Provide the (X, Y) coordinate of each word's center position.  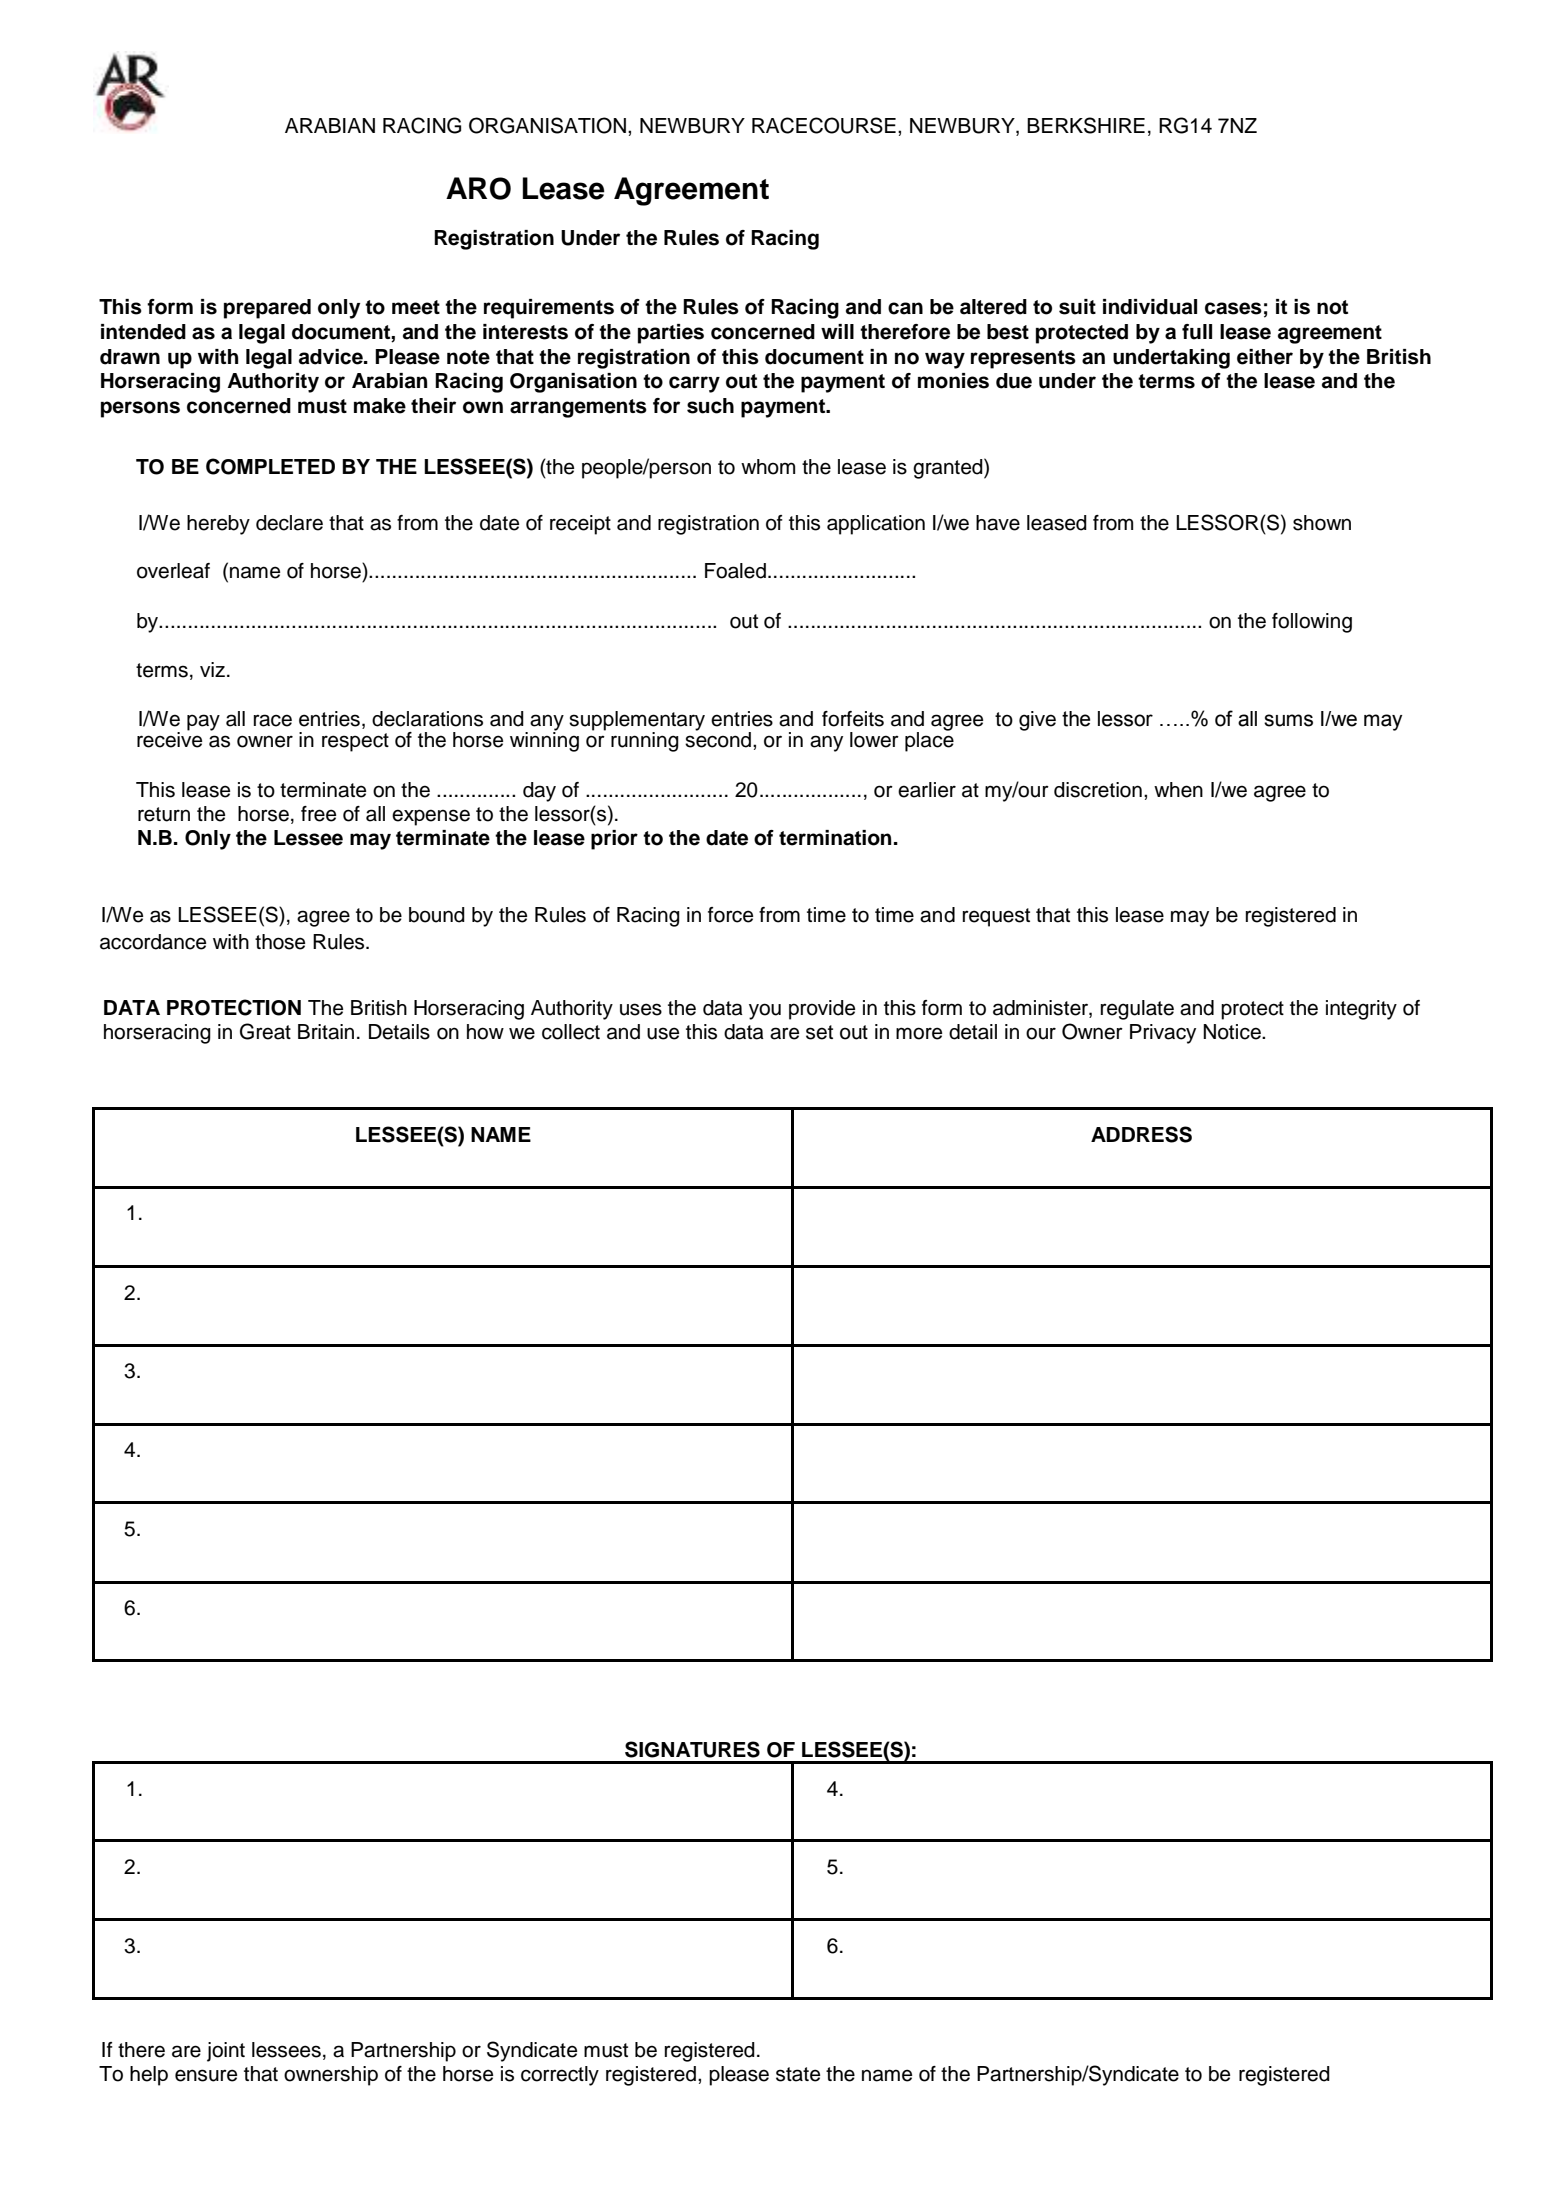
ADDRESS (1141, 1134)
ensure (206, 2075)
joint (226, 2052)
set (819, 1032)
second (718, 739)
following (1312, 623)
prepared (267, 309)
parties (671, 334)
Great (265, 1031)
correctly (560, 2076)
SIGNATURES (692, 1749)
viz (212, 669)
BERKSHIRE (1086, 125)
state (798, 2074)
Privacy (1163, 1034)
